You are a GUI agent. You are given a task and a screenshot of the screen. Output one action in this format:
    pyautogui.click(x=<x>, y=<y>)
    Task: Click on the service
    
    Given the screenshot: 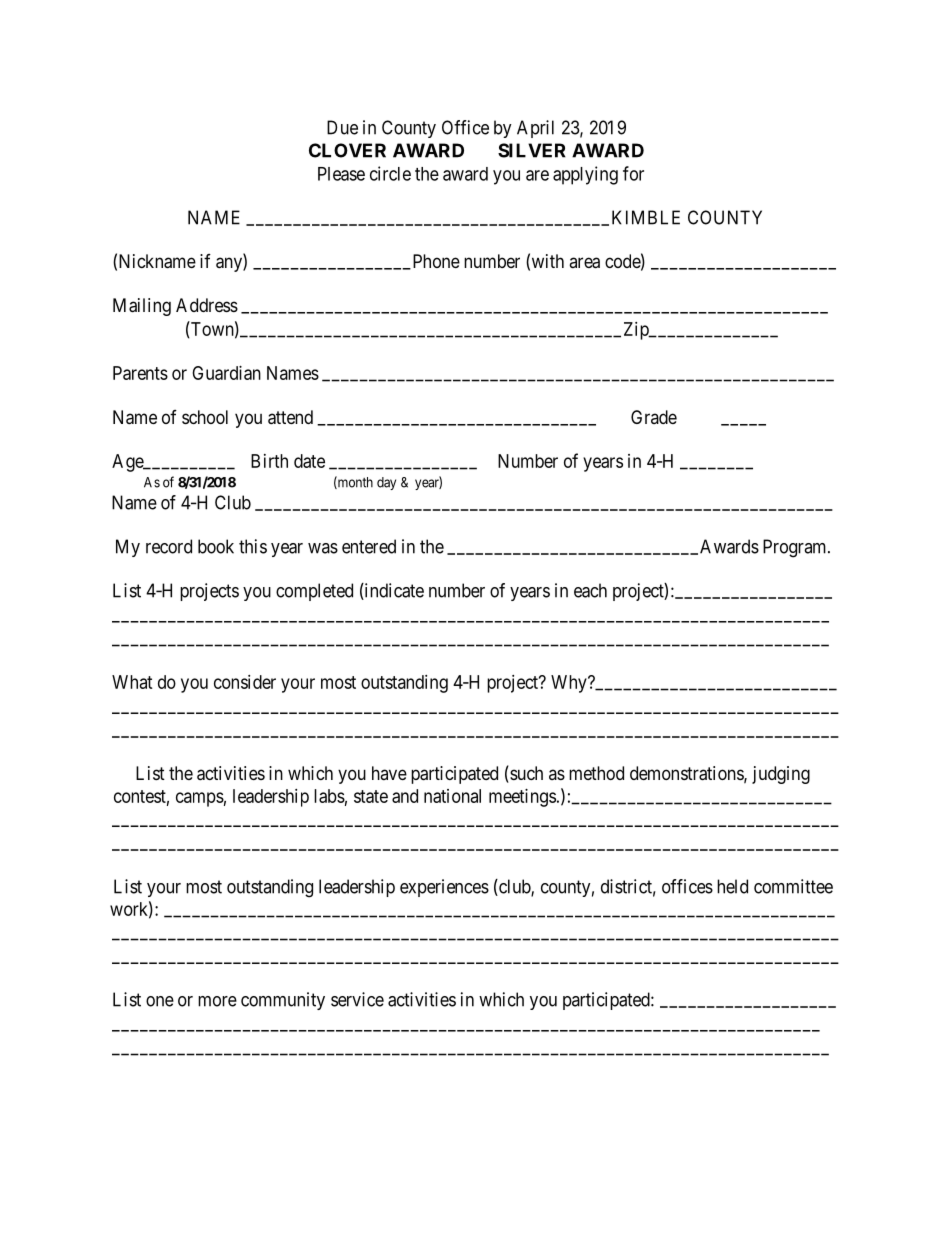 What is the action you would take?
    pyautogui.click(x=357, y=999)
